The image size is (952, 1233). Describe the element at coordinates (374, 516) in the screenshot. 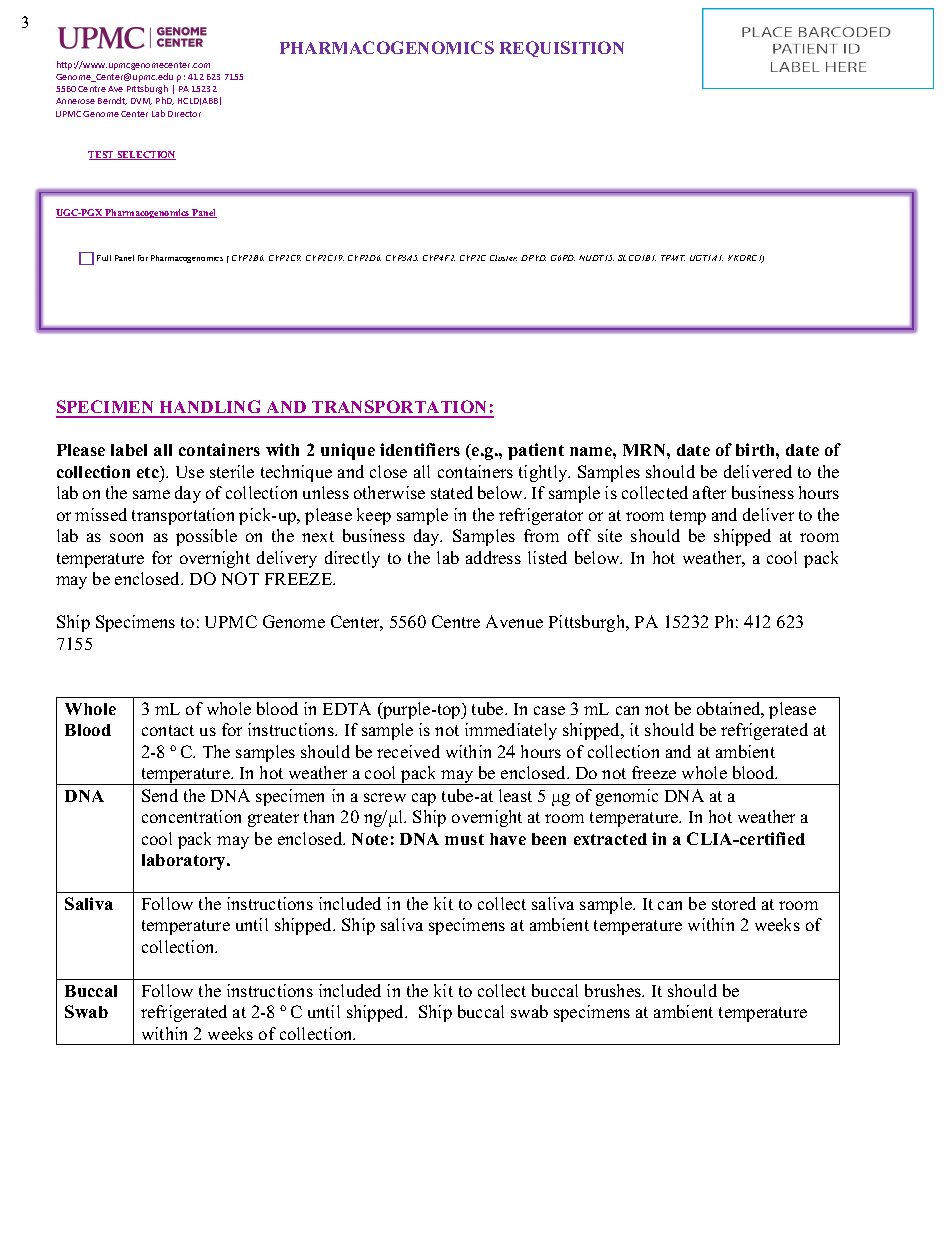

I see `keep` at that location.
